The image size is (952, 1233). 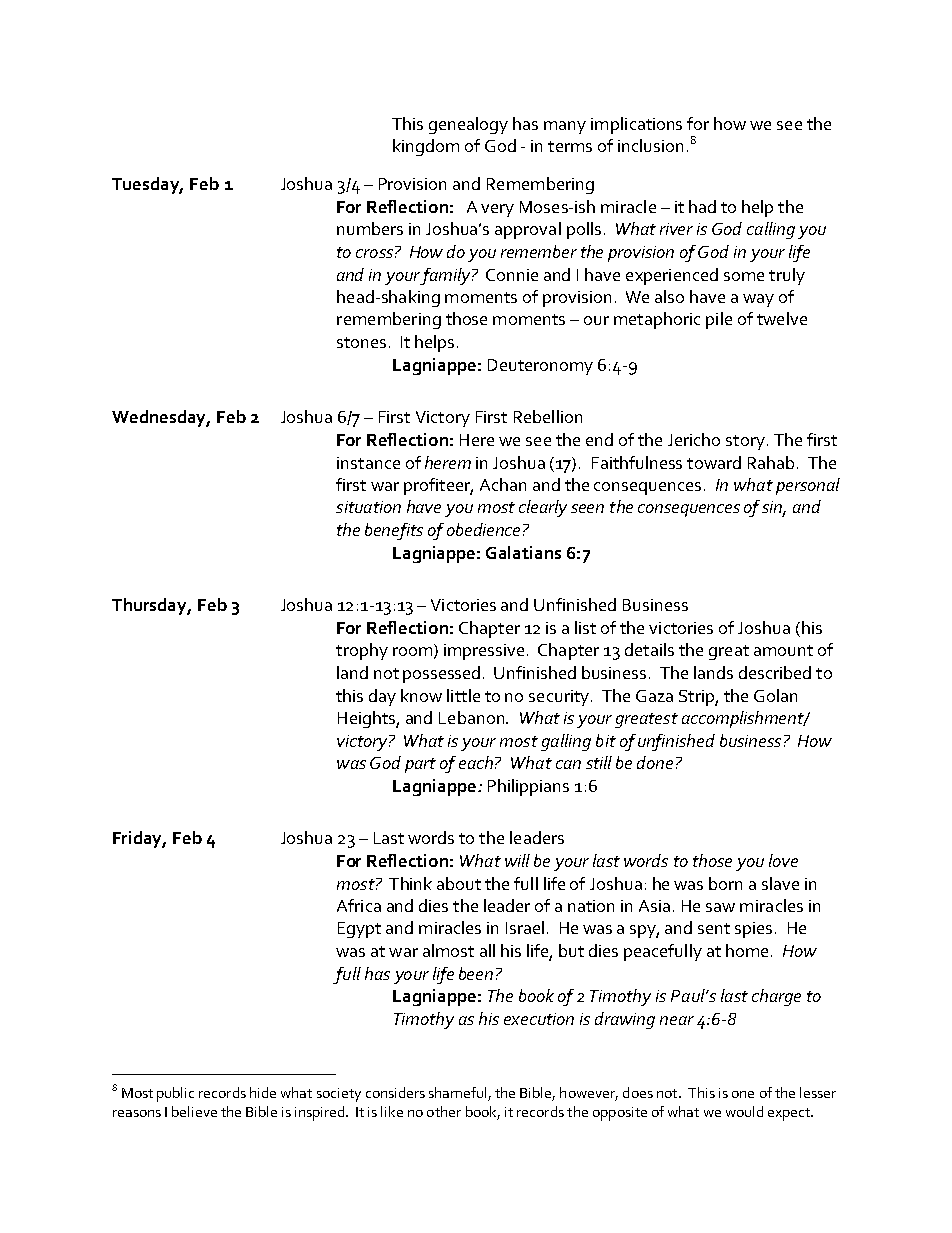 I want to click on situation, so click(x=368, y=507).
